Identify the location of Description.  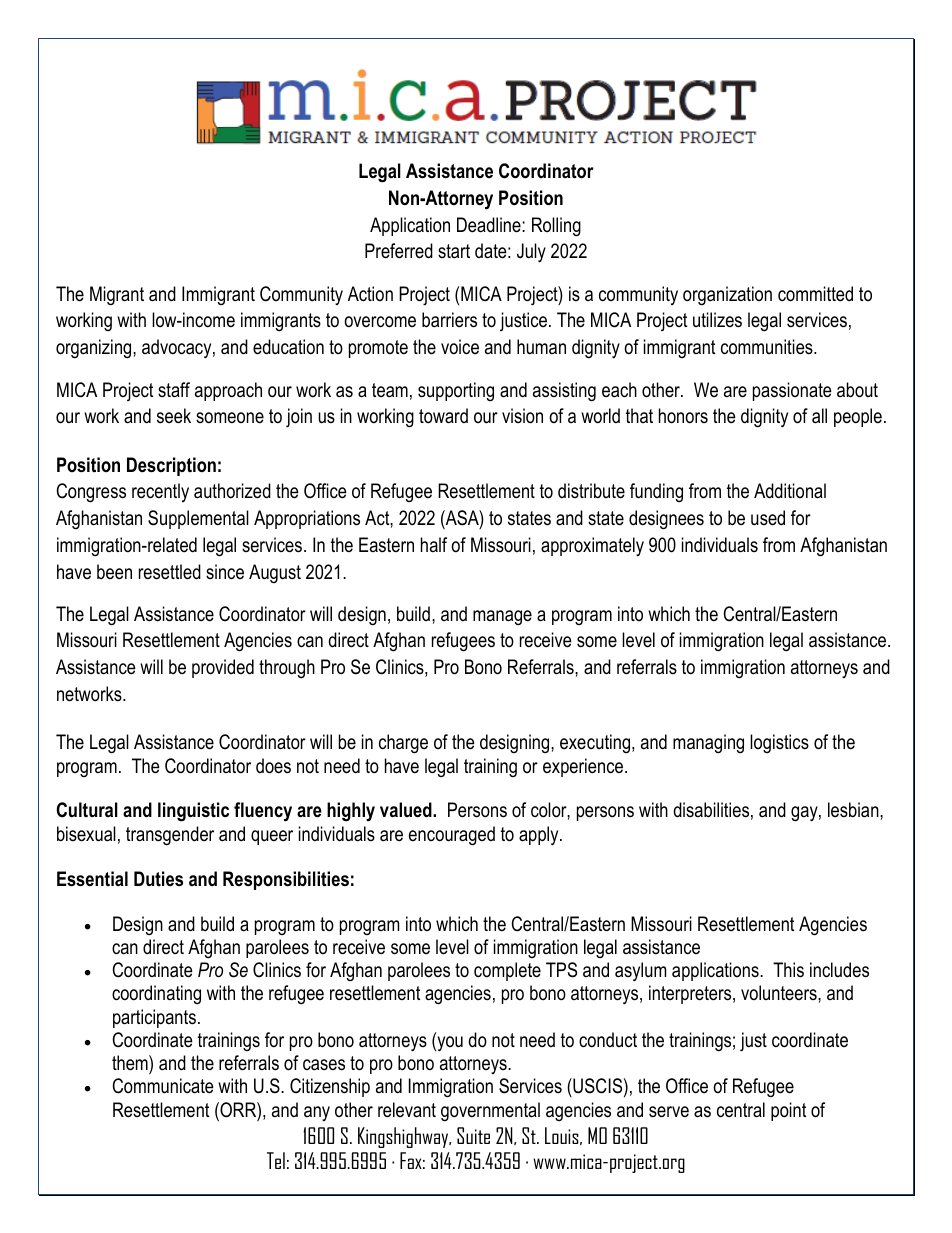
(171, 466).
